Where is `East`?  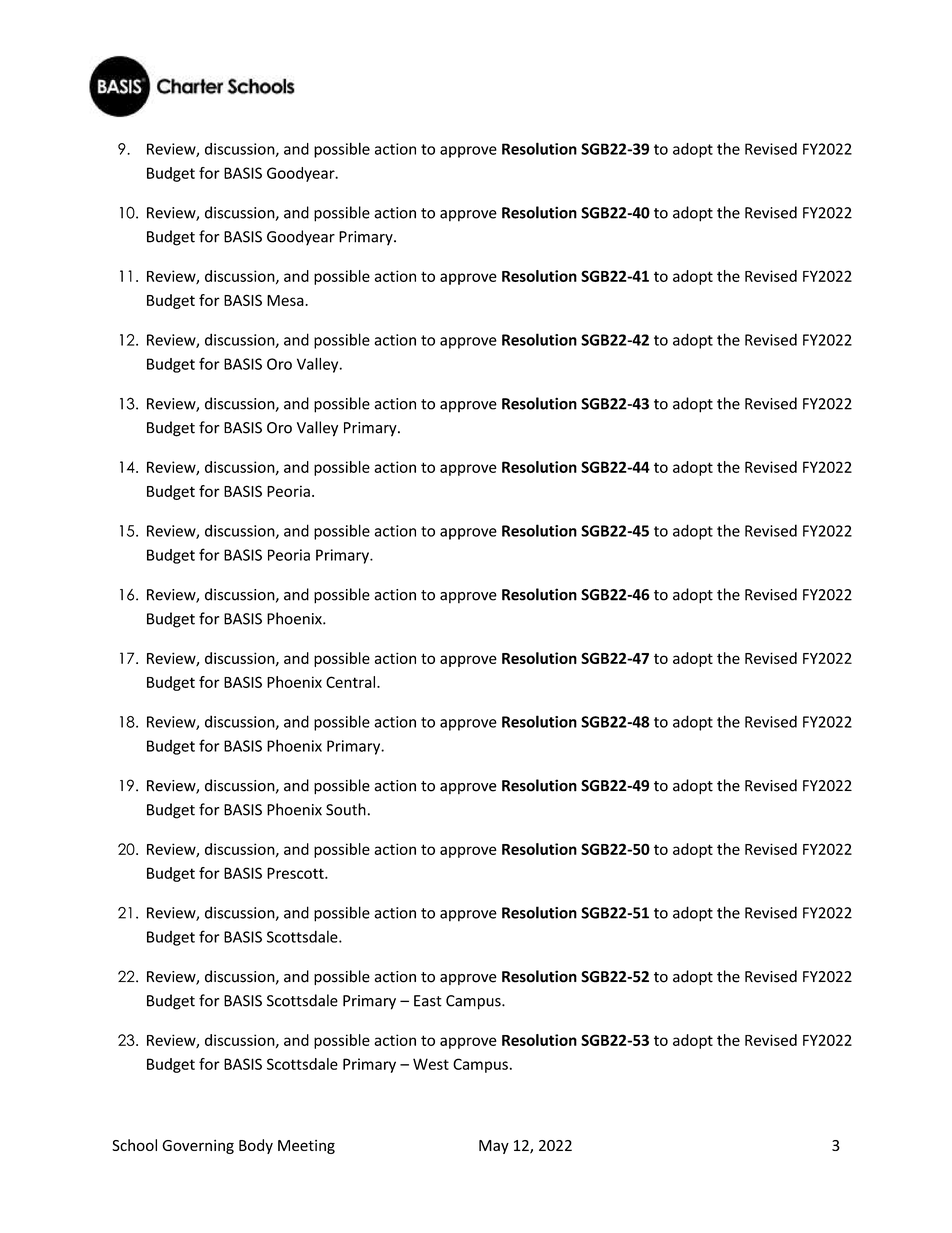 East is located at coordinates (428, 1001).
